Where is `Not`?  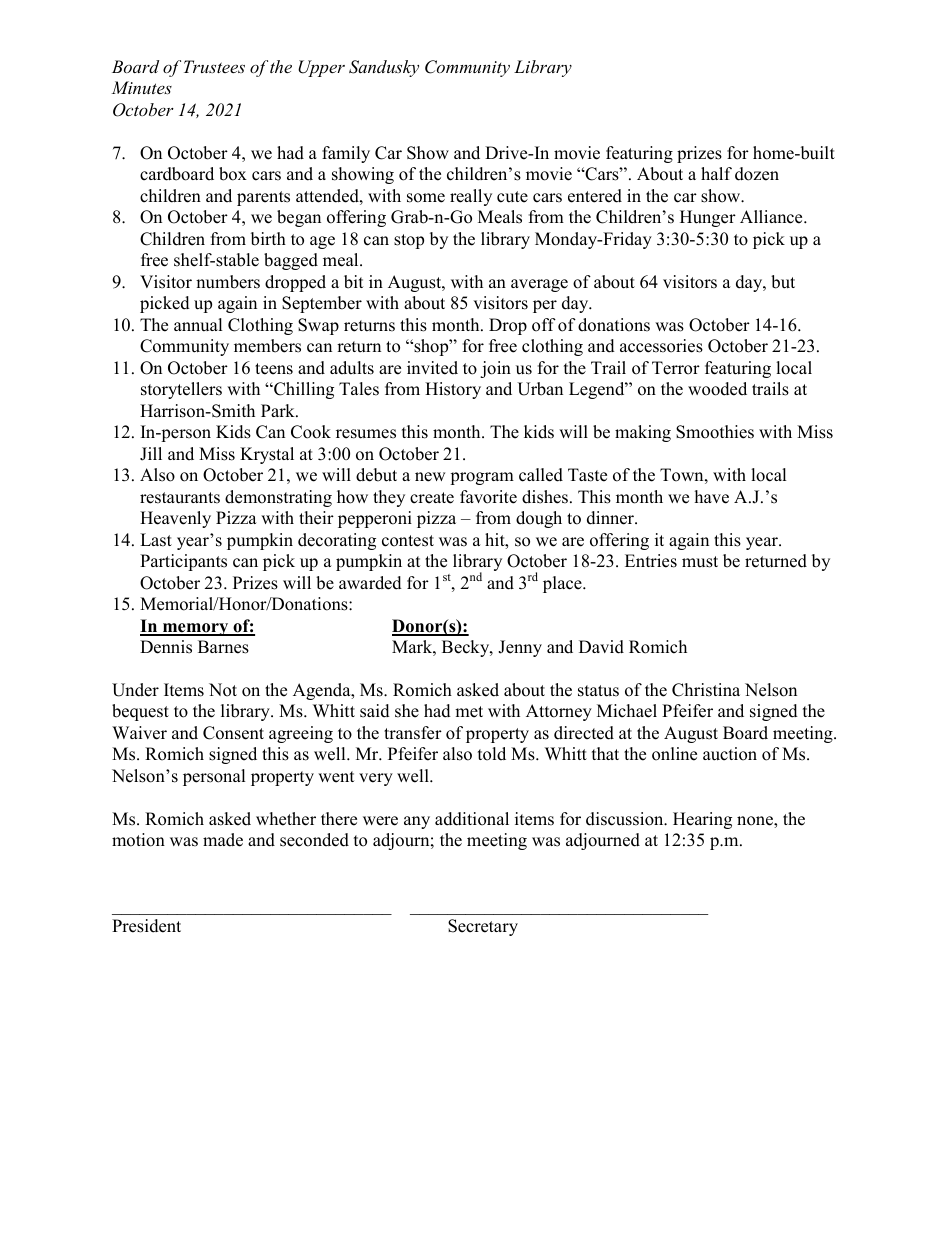 Not is located at coordinates (223, 690).
